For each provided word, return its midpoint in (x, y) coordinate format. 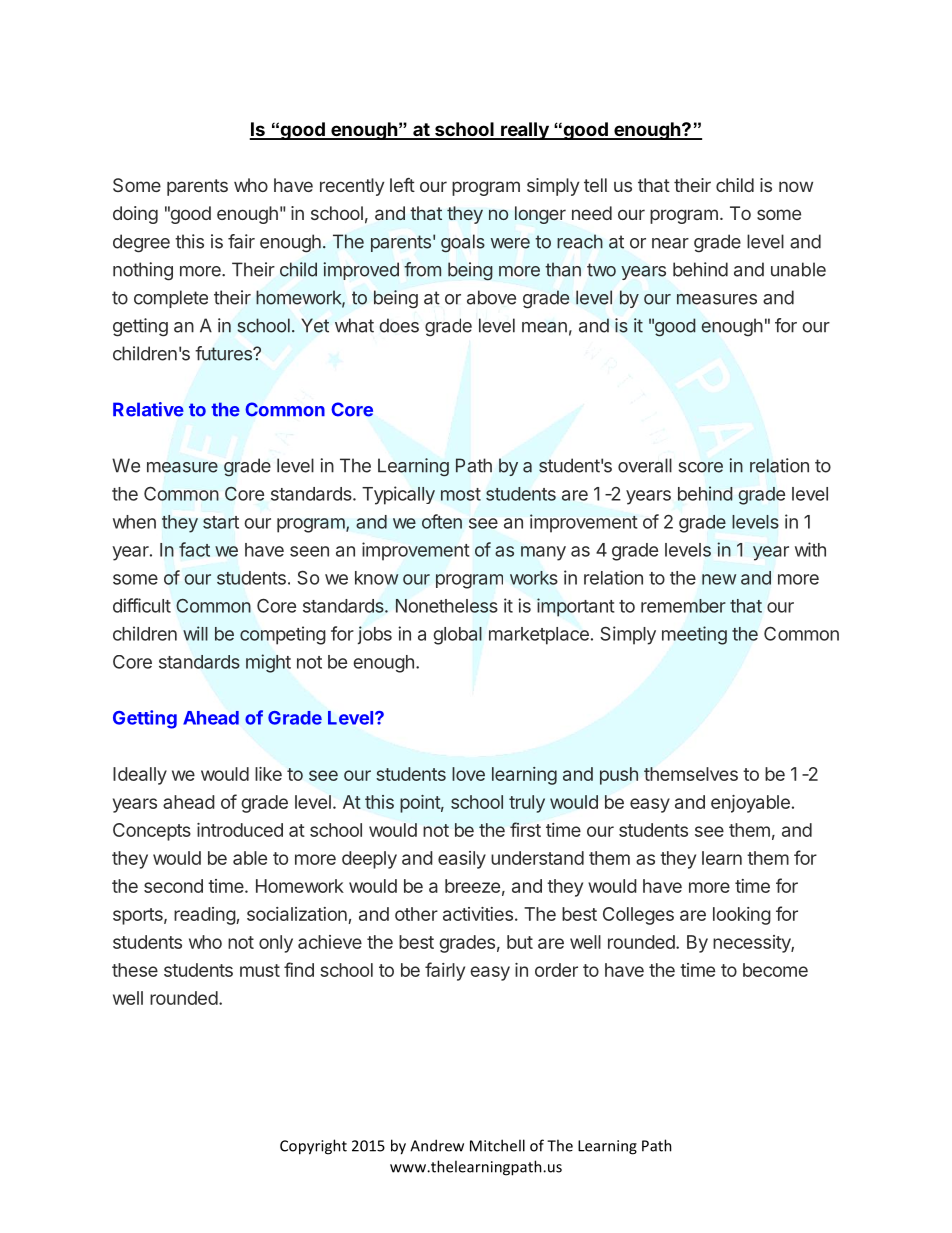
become (775, 970)
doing (135, 215)
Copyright (313, 1147)
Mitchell (497, 1145)
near (670, 243)
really (525, 131)
